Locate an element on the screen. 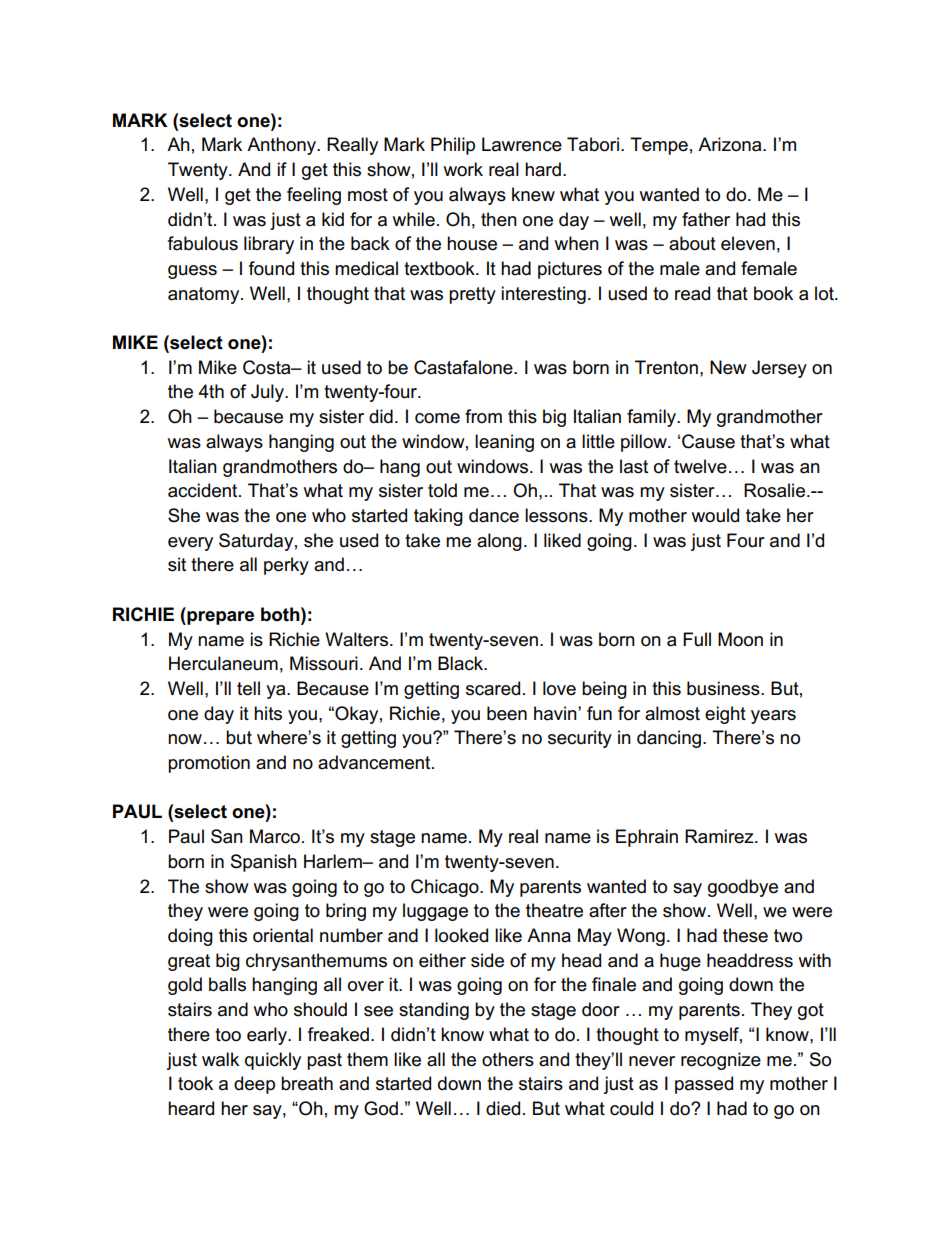  deep is located at coordinates (254, 1085).
